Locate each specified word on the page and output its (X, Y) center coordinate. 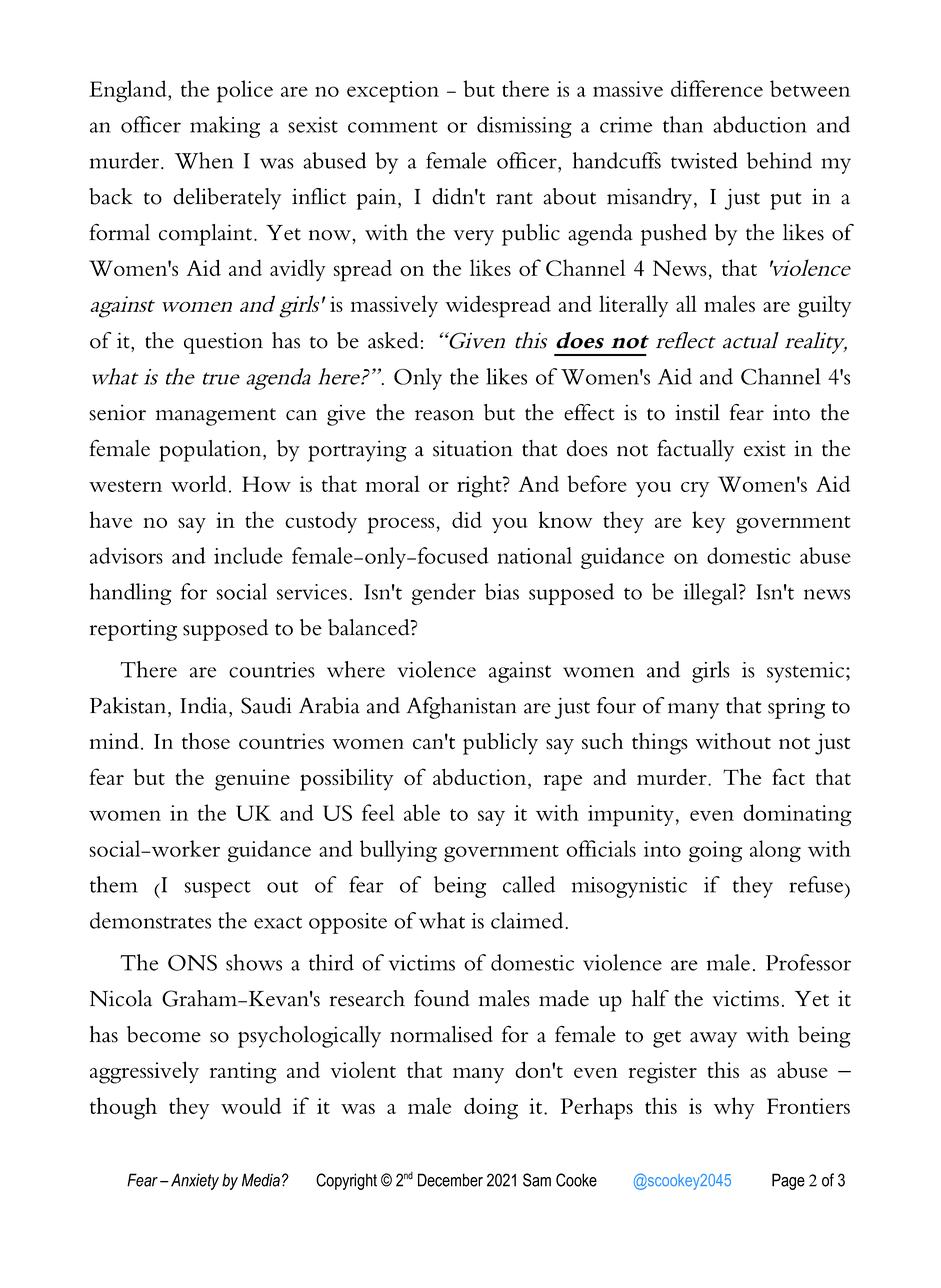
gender (444, 594)
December (450, 1180)
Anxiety (195, 1181)
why (734, 1108)
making (225, 127)
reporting (133, 630)
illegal (712, 594)
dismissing (524, 127)
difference (717, 88)
